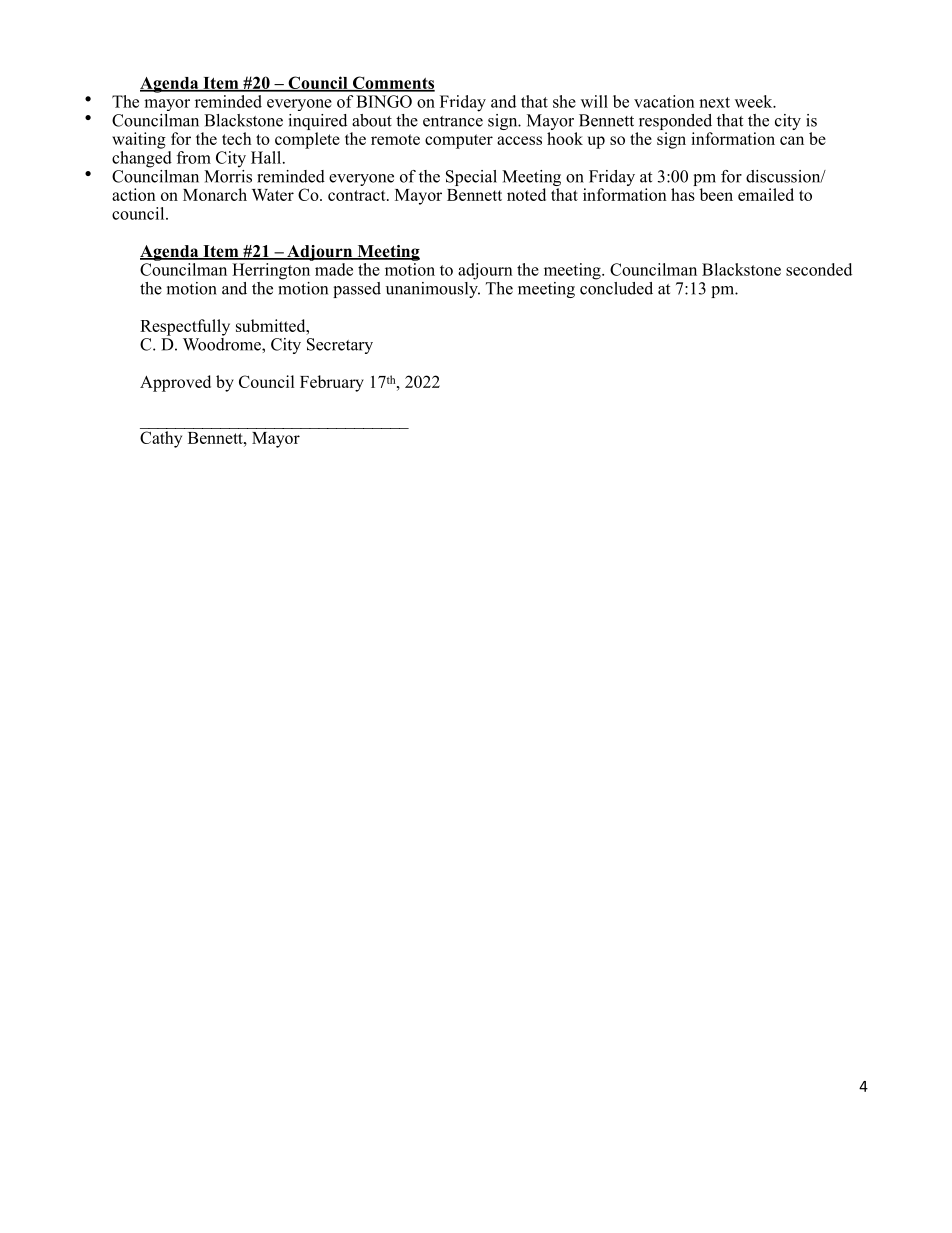 Image resolution: width=952 pixels, height=1233 pixels. Describe the element at coordinates (161, 439) in the document. I see `Cathy` at that location.
